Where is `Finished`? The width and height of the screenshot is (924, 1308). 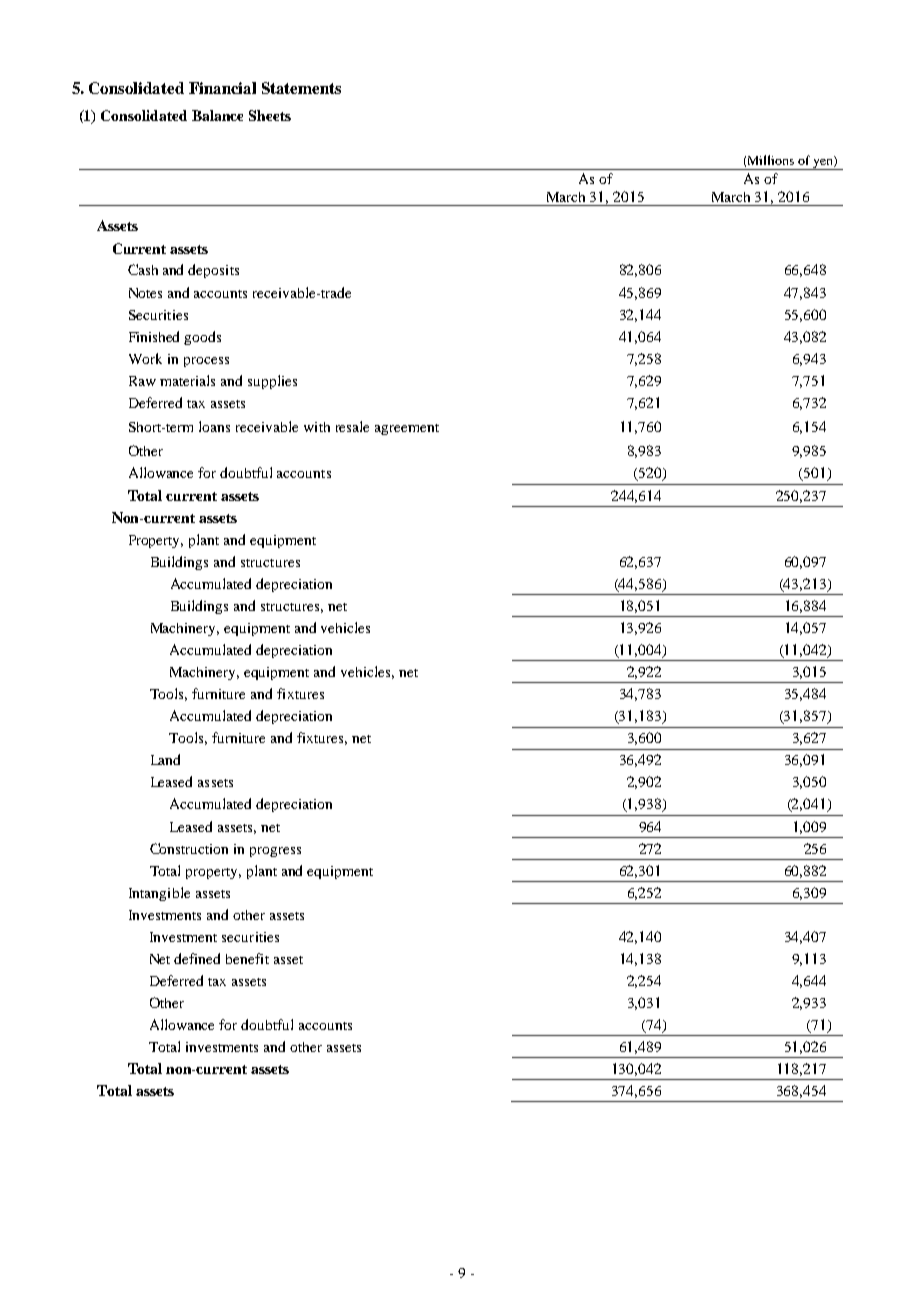
Finished is located at coordinates (154, 336).
